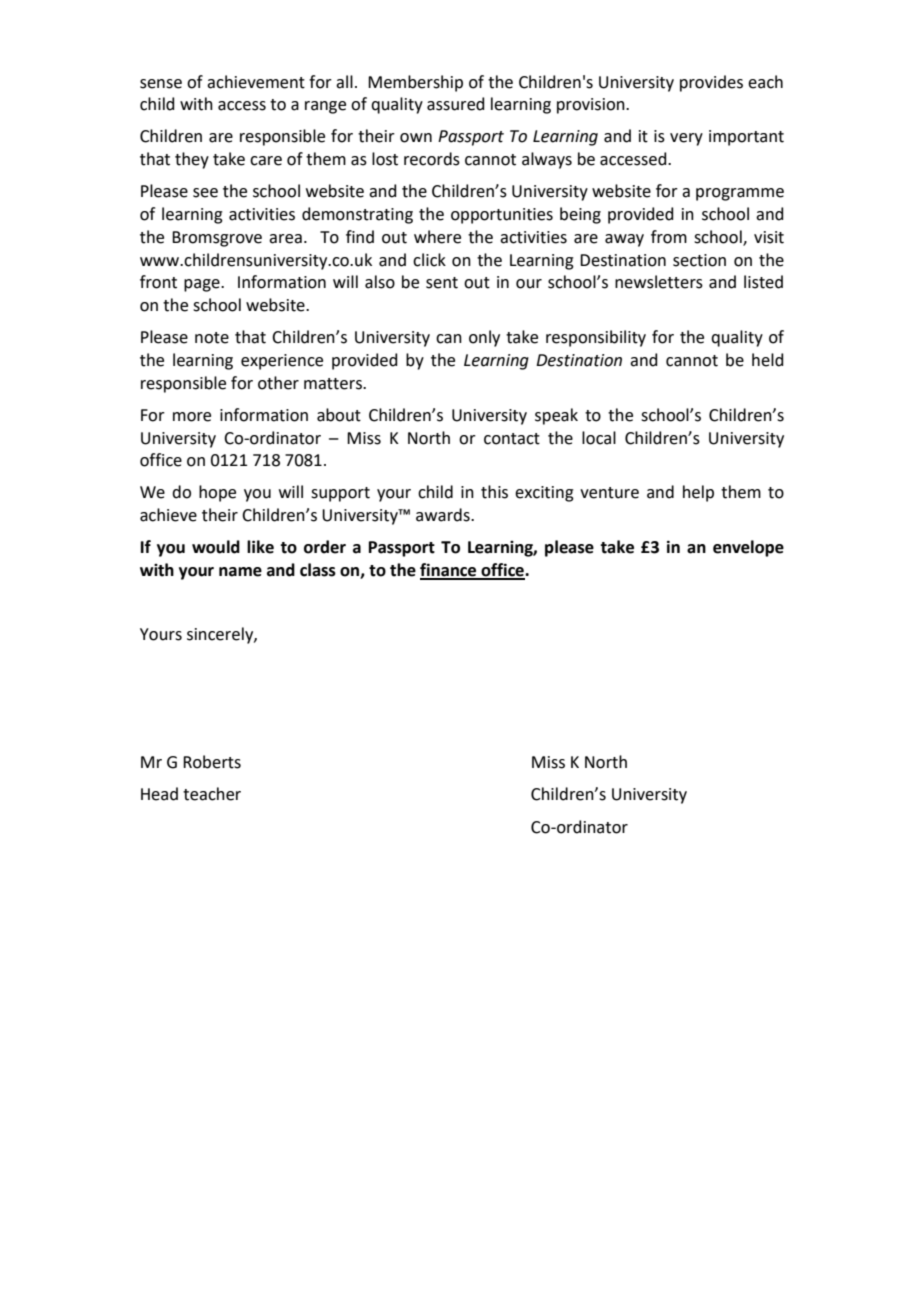  Describe the element at coordinates (161, 84) in the image. I see `sense` at that location.
